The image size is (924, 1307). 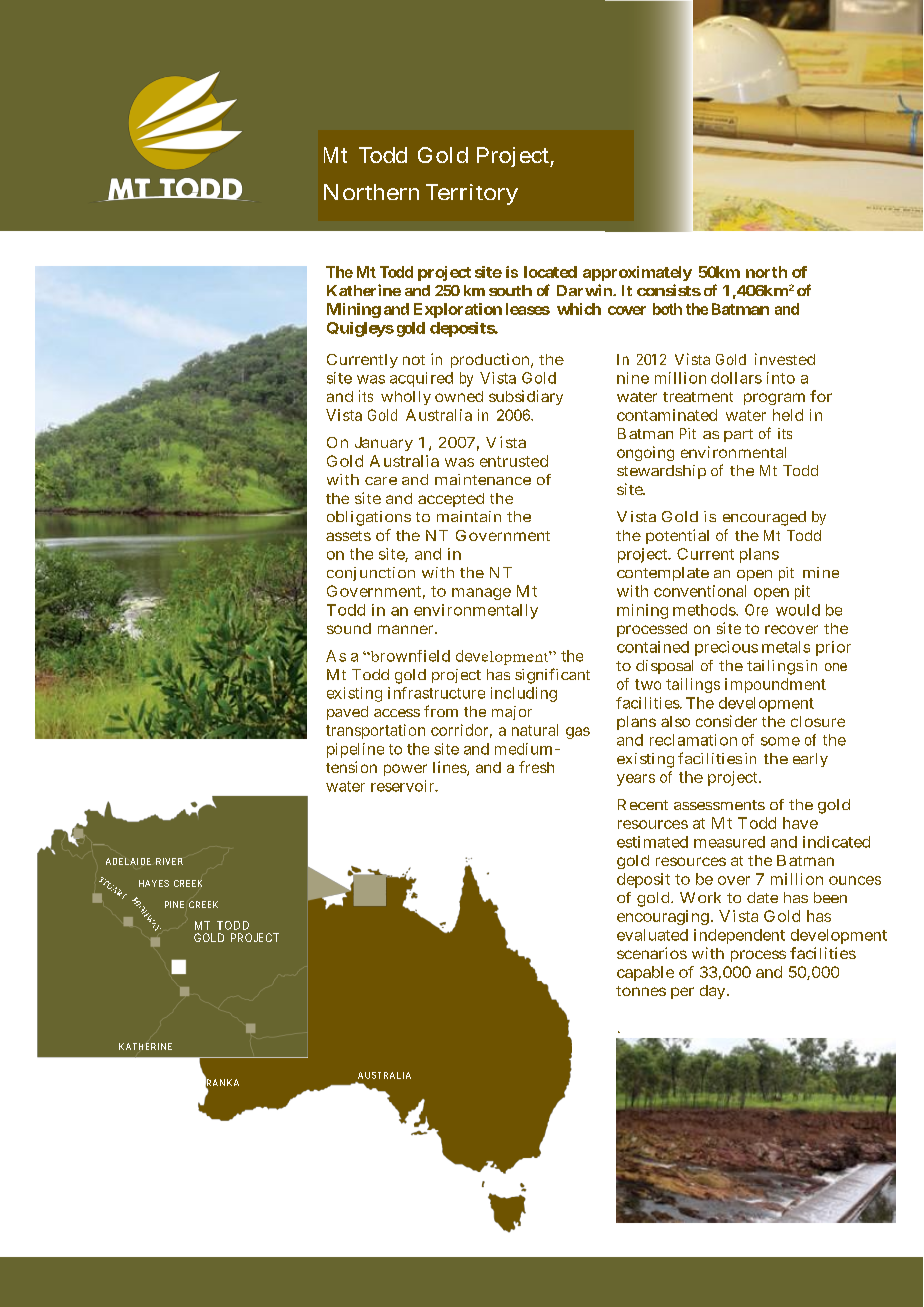 What do you see at coordinates (174, 904) in the document?
I see `PINE` at bounding box center [174, 904].
